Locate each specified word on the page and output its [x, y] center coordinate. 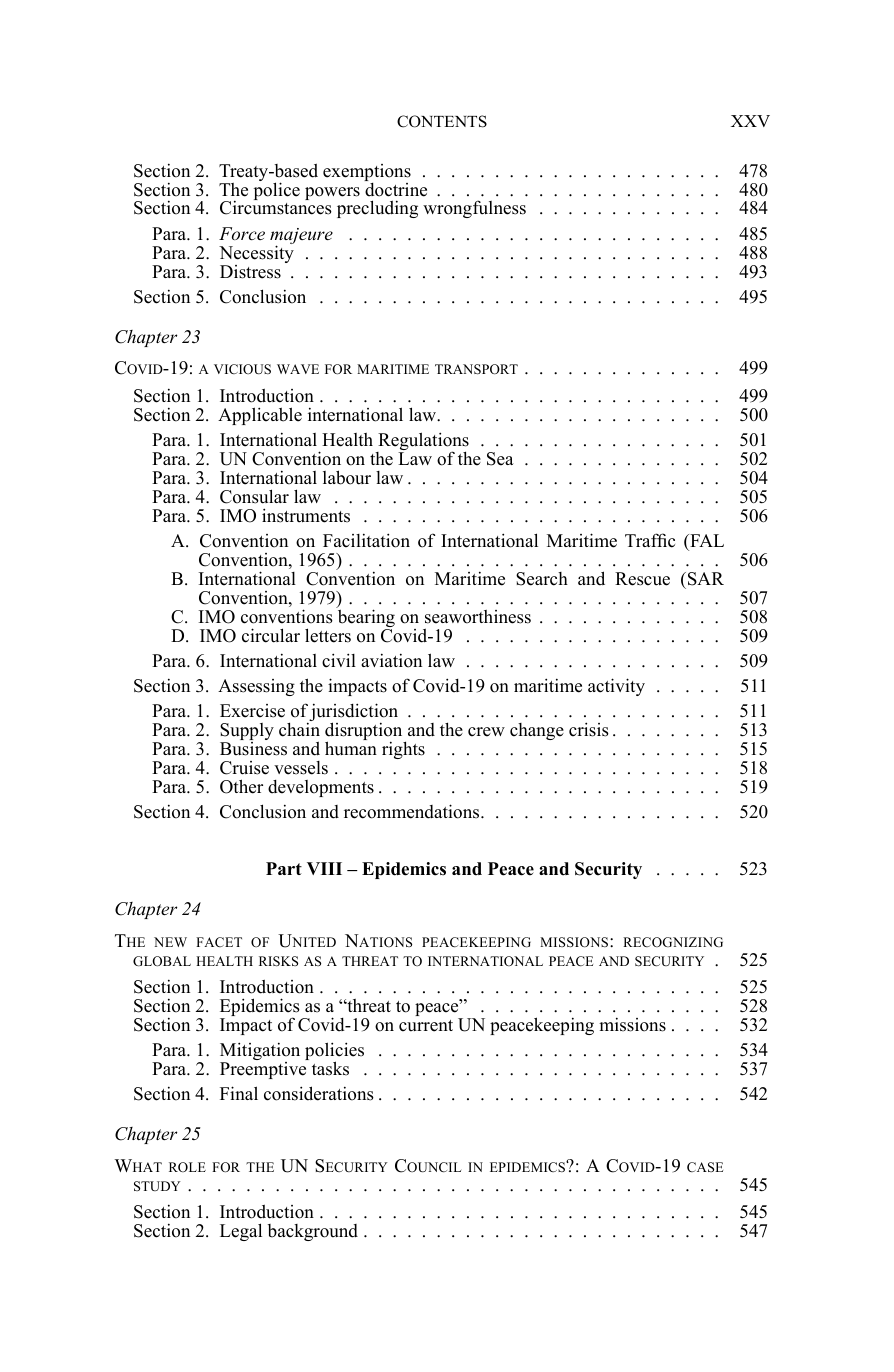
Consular [254, 496]
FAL [706, 540]
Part [284, 868]
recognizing [673, 942]
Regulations [422, 442]
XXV [750, 121]
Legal [241, 1232]
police [277, 190]
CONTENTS [442, 121]
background [313, 1232]
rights [403, 750]
